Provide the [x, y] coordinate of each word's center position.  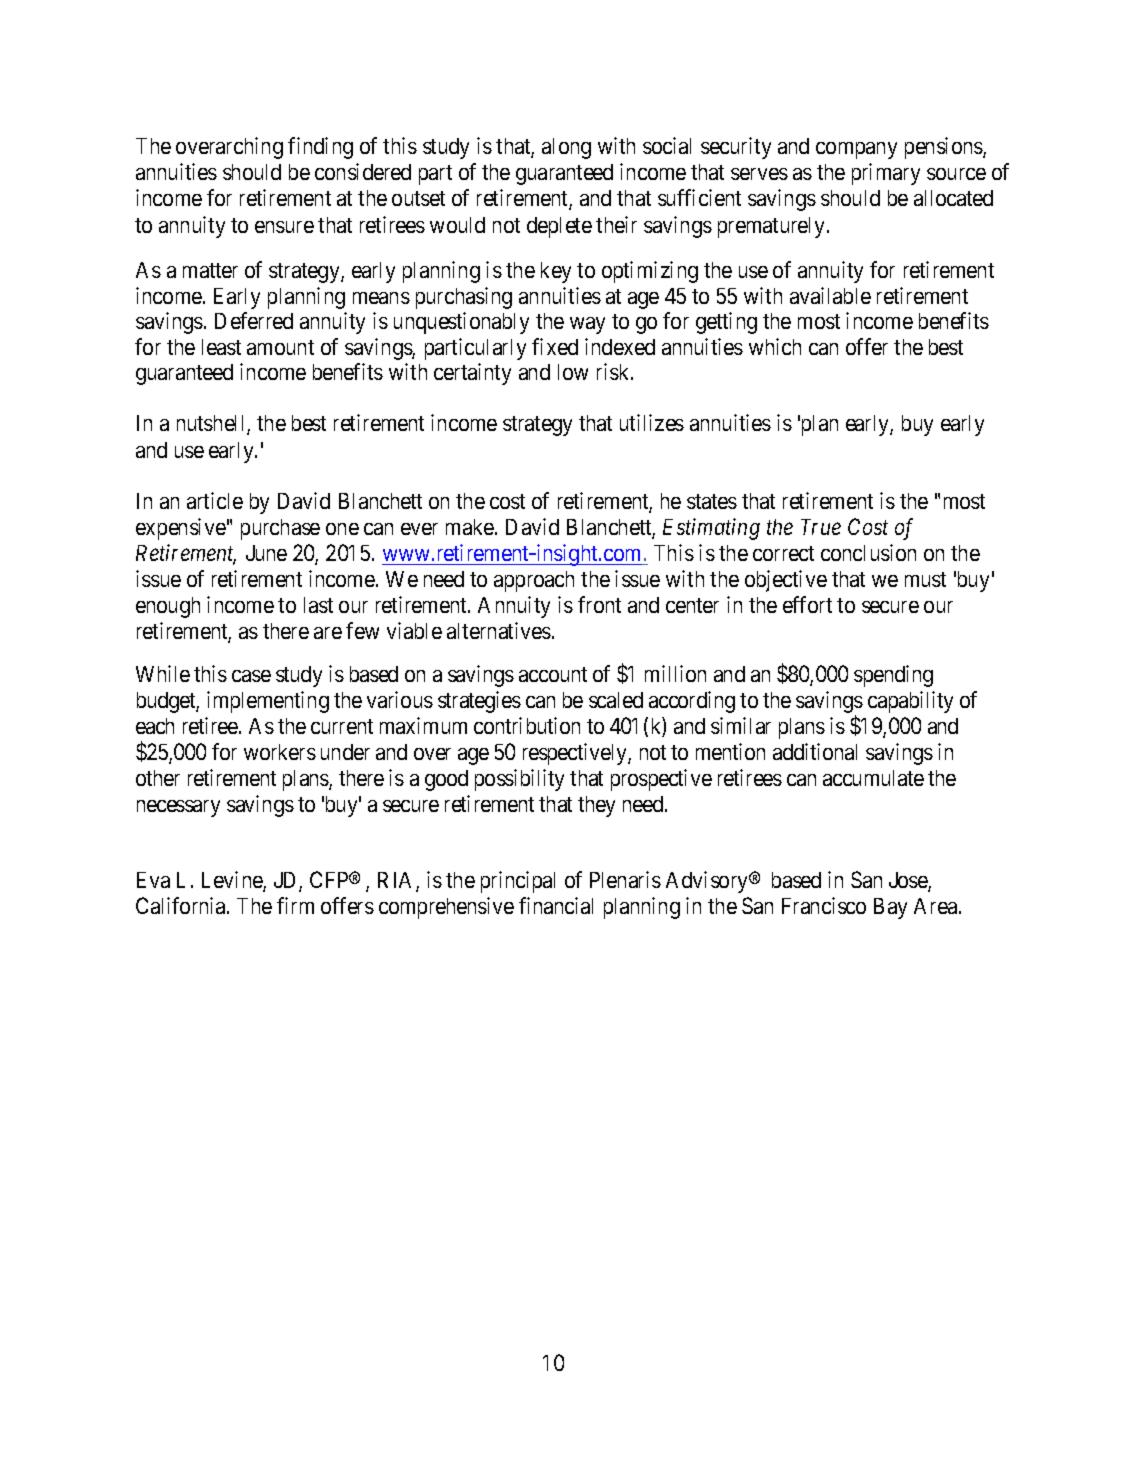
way [587, 325]
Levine [233, 881]
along [566, 148]
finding [320, 148]
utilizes [652, 422]
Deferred [254, 320]
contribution [527, 725]
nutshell [212, 425]
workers [280, 752]
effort [807, 604]
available [830, 295]
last [318, 605]
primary [886, 174]
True [821, 527]
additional [815, 751]
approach [534, 581]
